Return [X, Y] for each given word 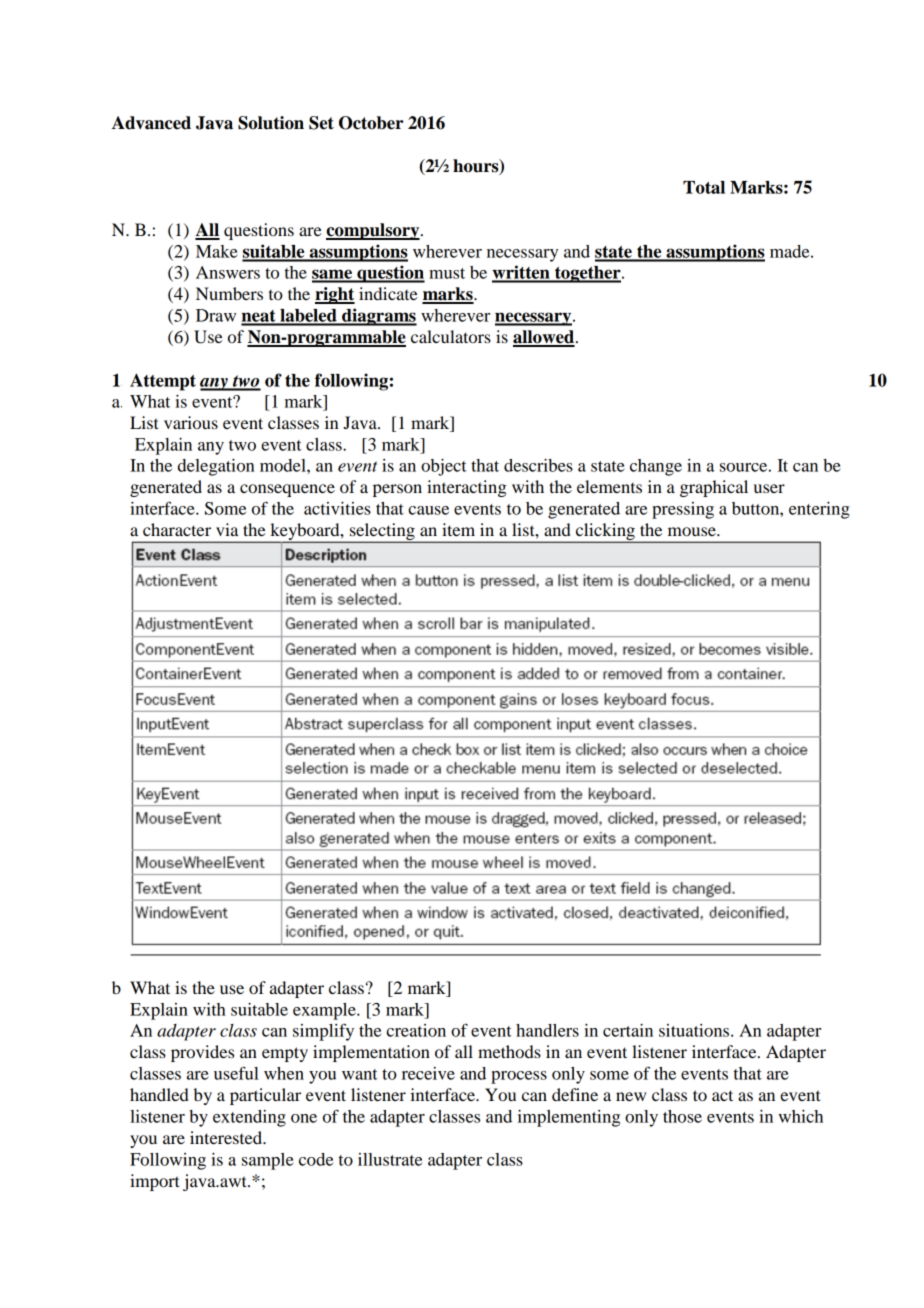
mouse [693, 531]
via [227, 529]
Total [704, 187]
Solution [271, 123]
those [682, 1116]
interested [227, 1137]
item [458, 529]
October [371, 123]
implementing [569, 1118]
